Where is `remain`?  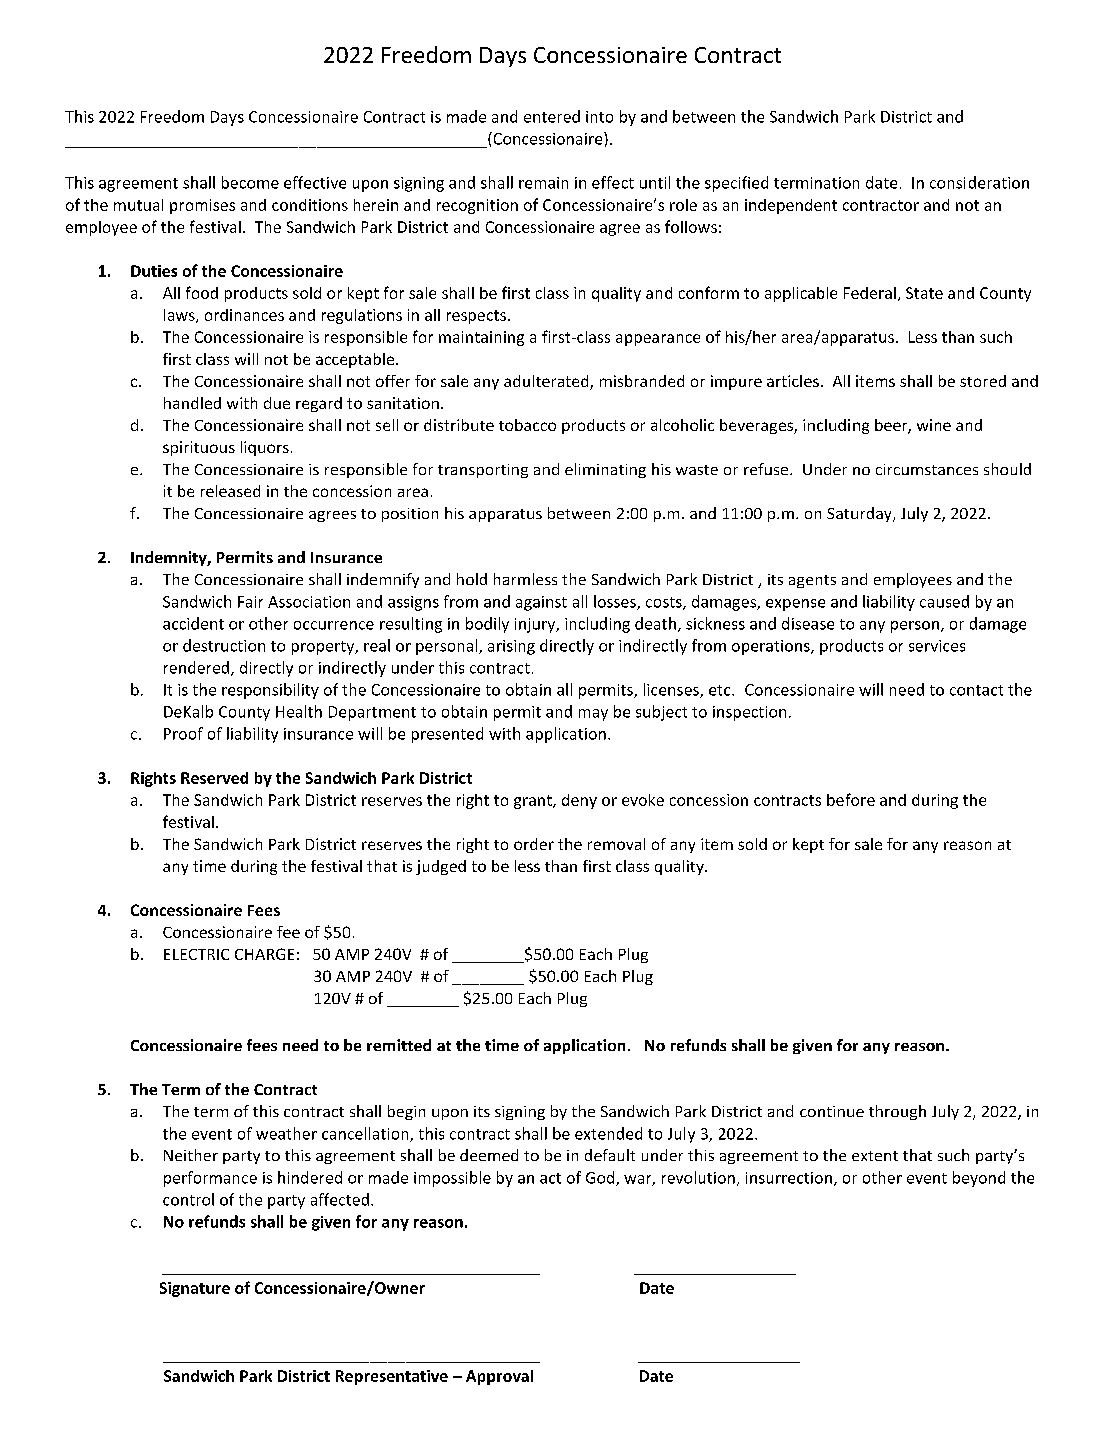
remain is located at coordinates (543, 183).
